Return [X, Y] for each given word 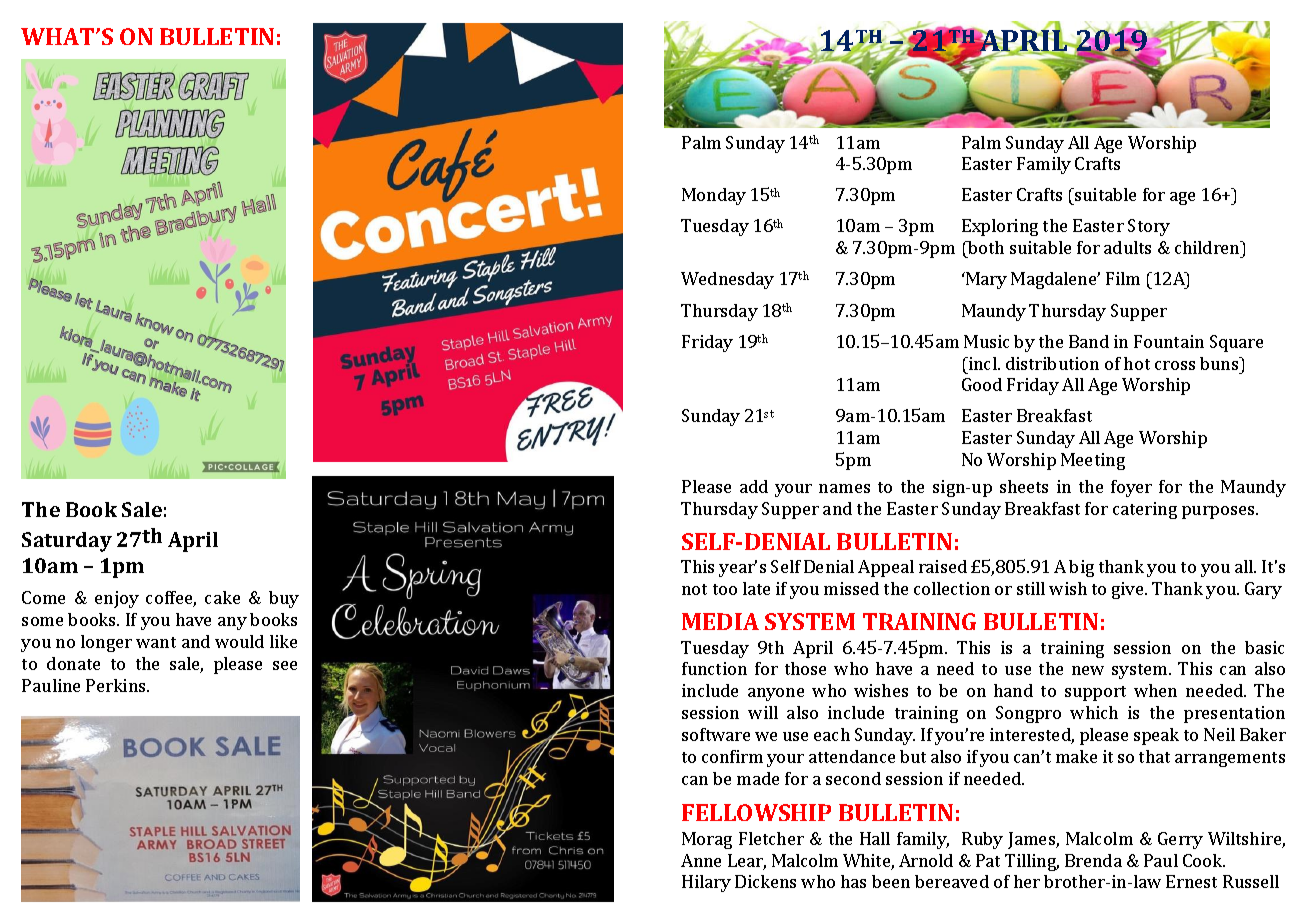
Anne [701, 860]
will [763, 712]
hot [1137, 363]
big [1081, 568]
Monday [714, 196]
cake [222, 597]
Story [1149, 227]
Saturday [67, 542]
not [694, 589]
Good [982, 384]
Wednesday [727, 280]
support [1095, 693]
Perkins [117, 685]
